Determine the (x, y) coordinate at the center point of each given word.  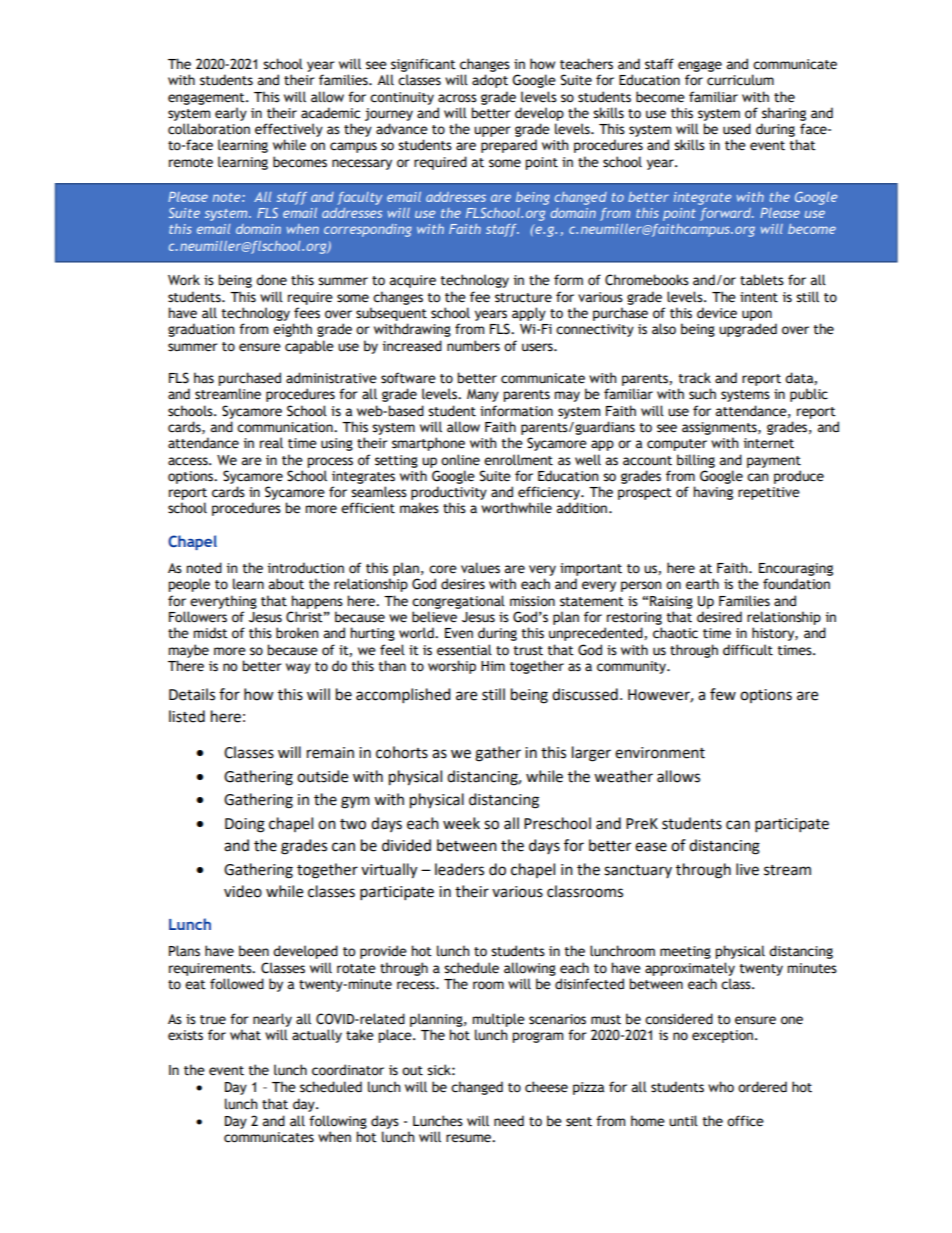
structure (523, 298)
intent (759, 297)
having (713, 493)
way (298, 668)
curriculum (740, 80)
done (271, 280)
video (243, 891)
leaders (459, 869)
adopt (490, 81)
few (723, 694)
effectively (289, 130)
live (747, 869)
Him (493, 666)
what (245, 1035)
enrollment (518, 460)
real (271, 443)
